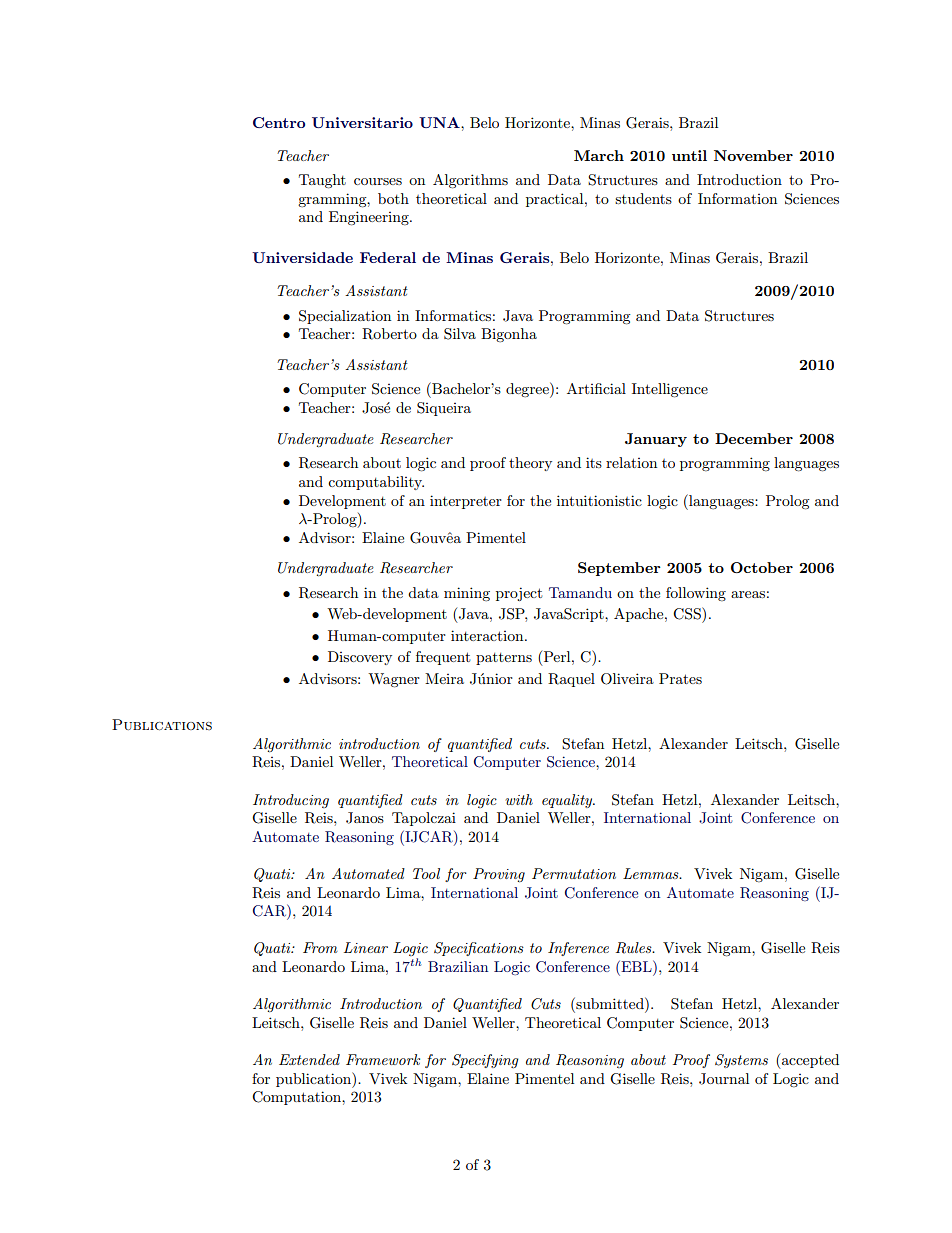  Describe the element at coordinates (596, 388) in the screenshot. I see `Artificial` at that location.
